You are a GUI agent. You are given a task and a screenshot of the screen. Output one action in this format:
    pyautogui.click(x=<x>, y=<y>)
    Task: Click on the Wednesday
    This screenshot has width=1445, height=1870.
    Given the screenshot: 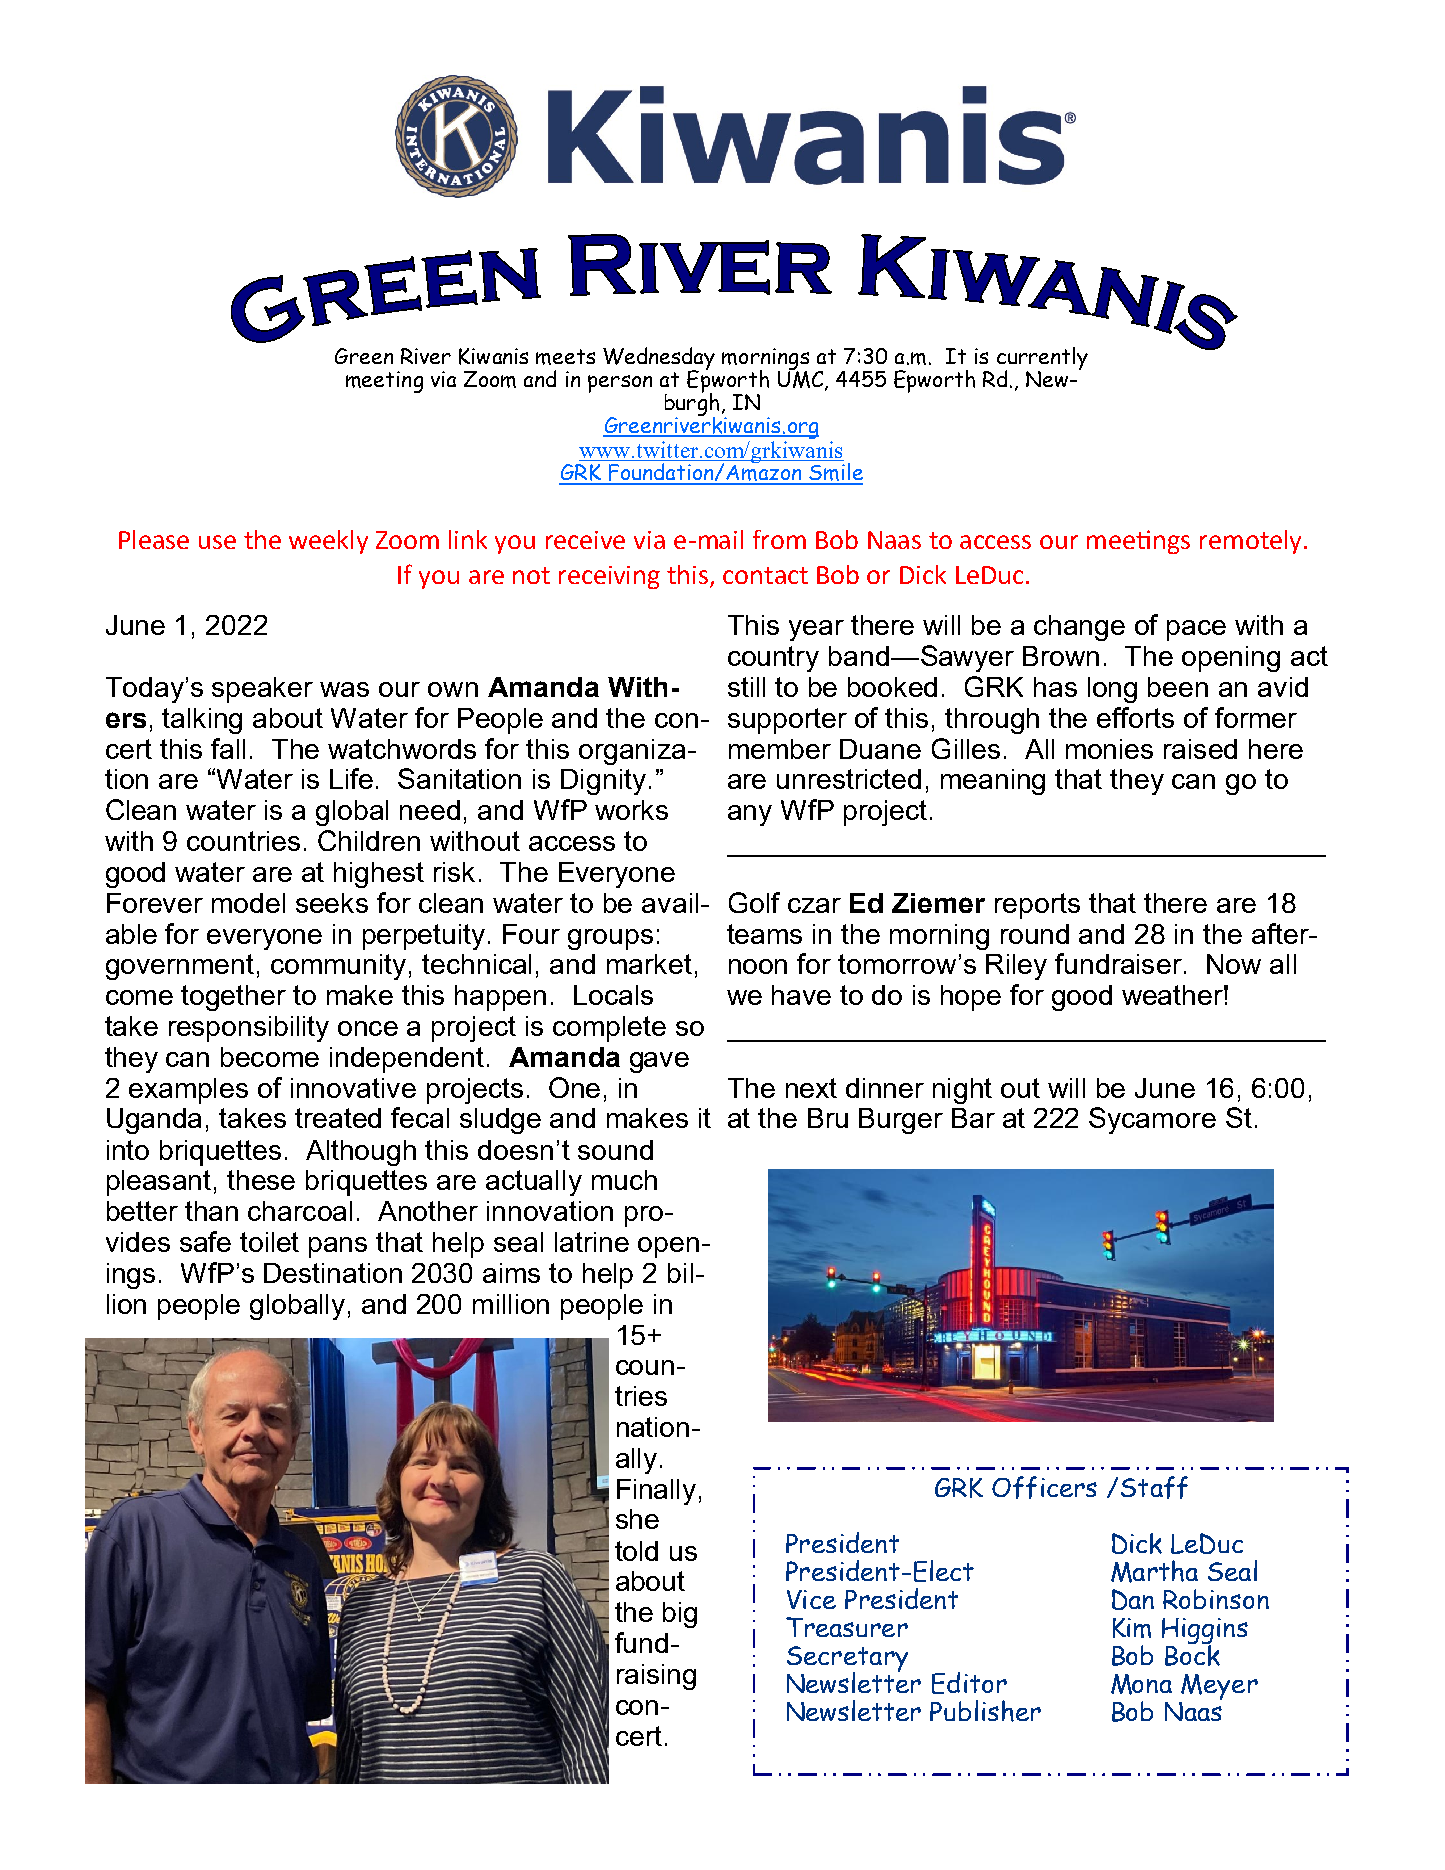 What is the action you would take?
    pyautogui.click(x=659, y=359)
